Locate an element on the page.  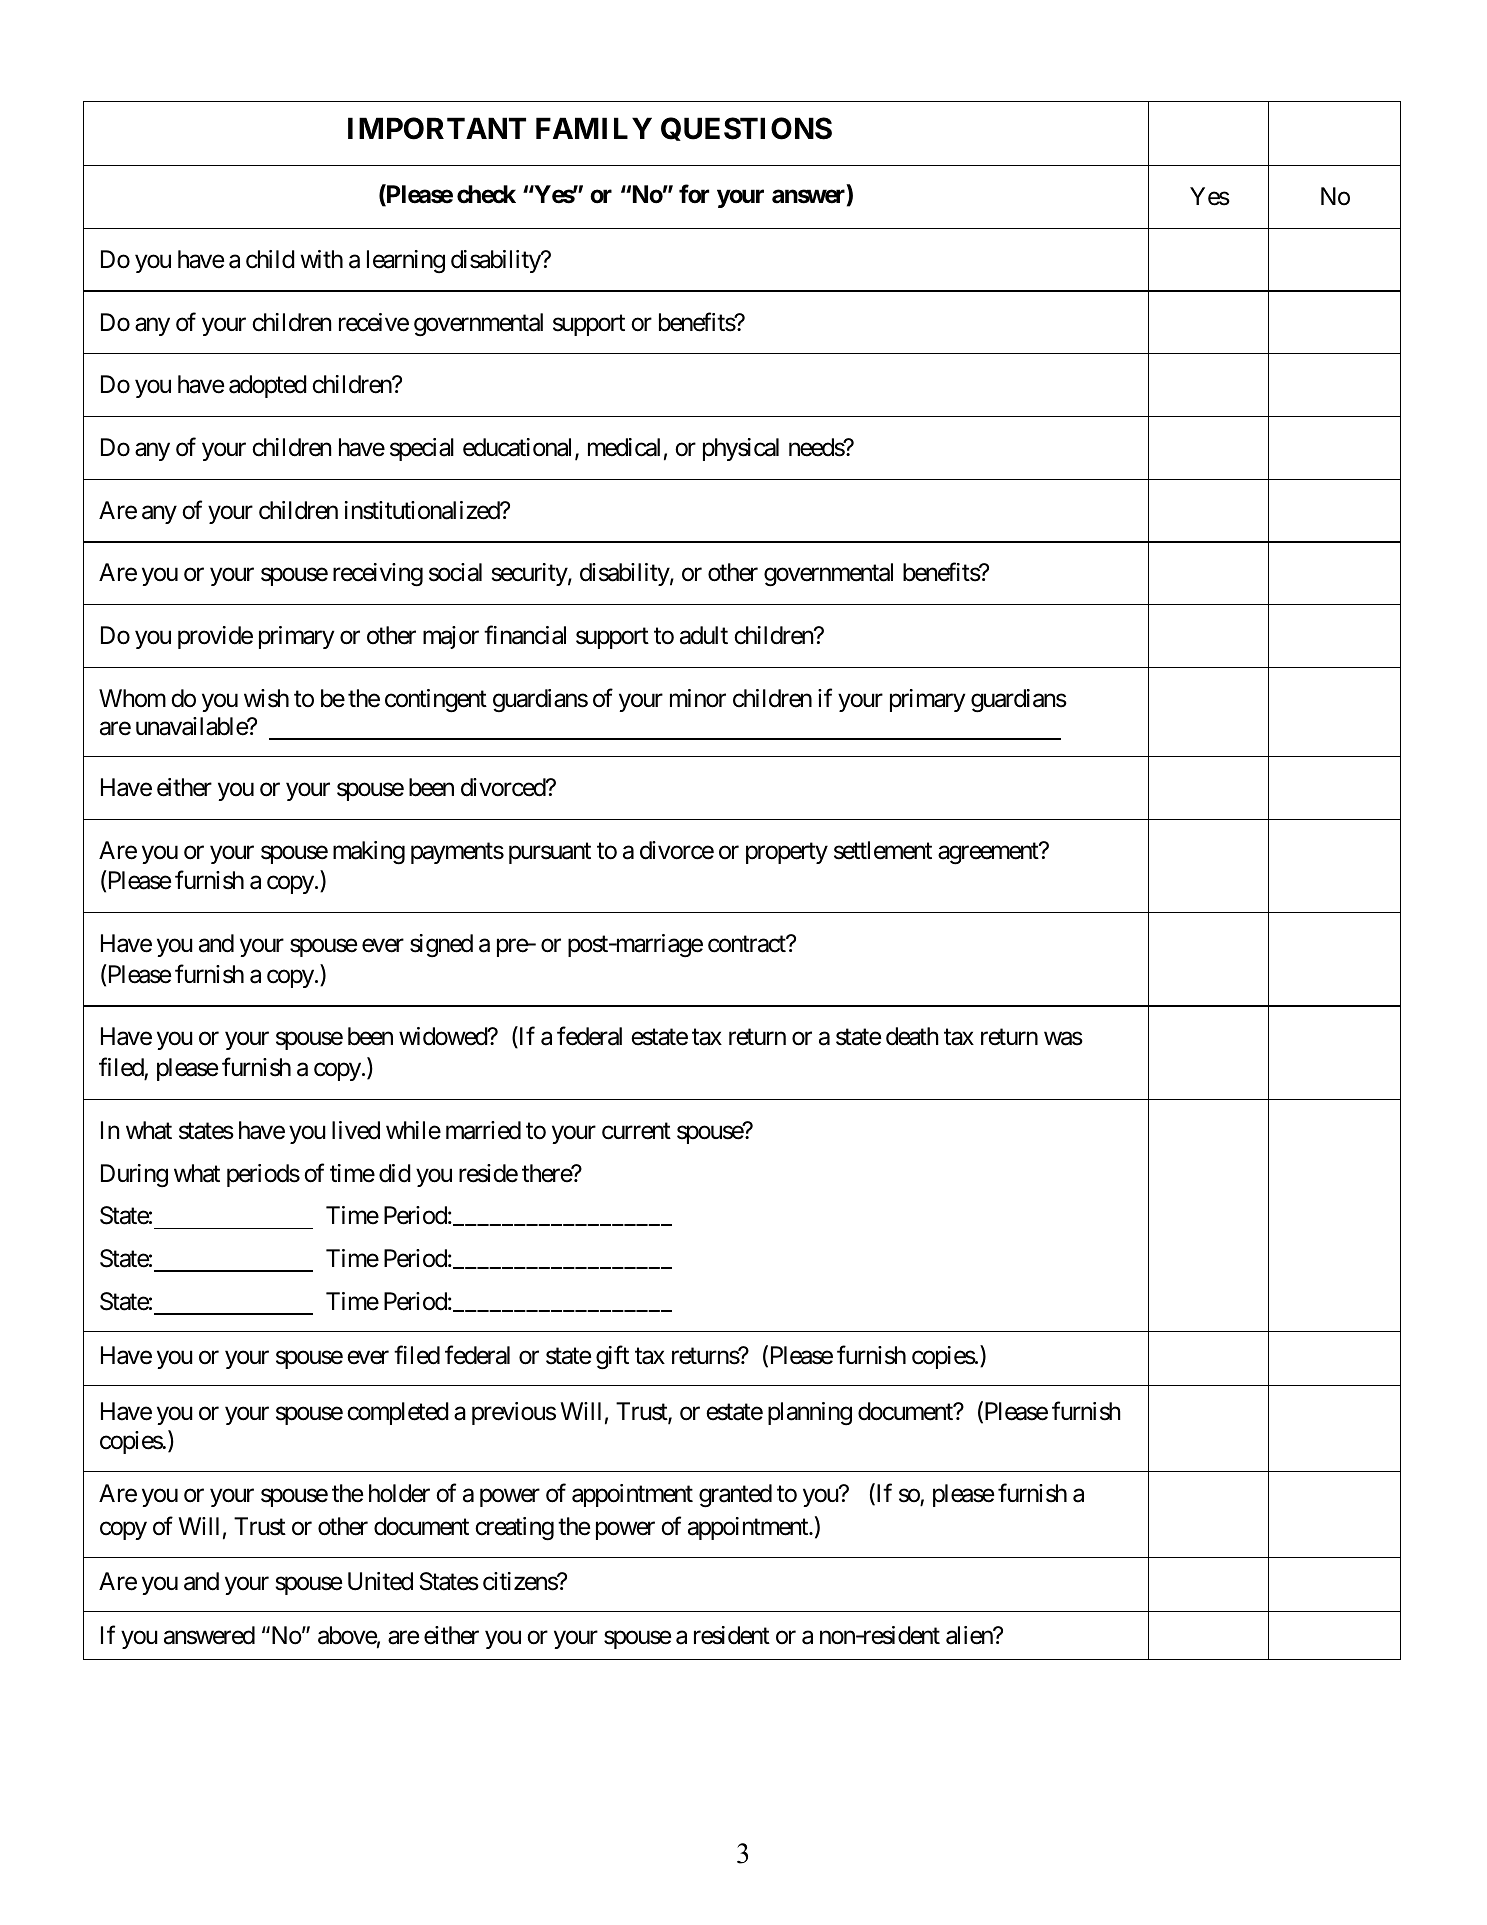
wish is located at coordinates (266, 698).
